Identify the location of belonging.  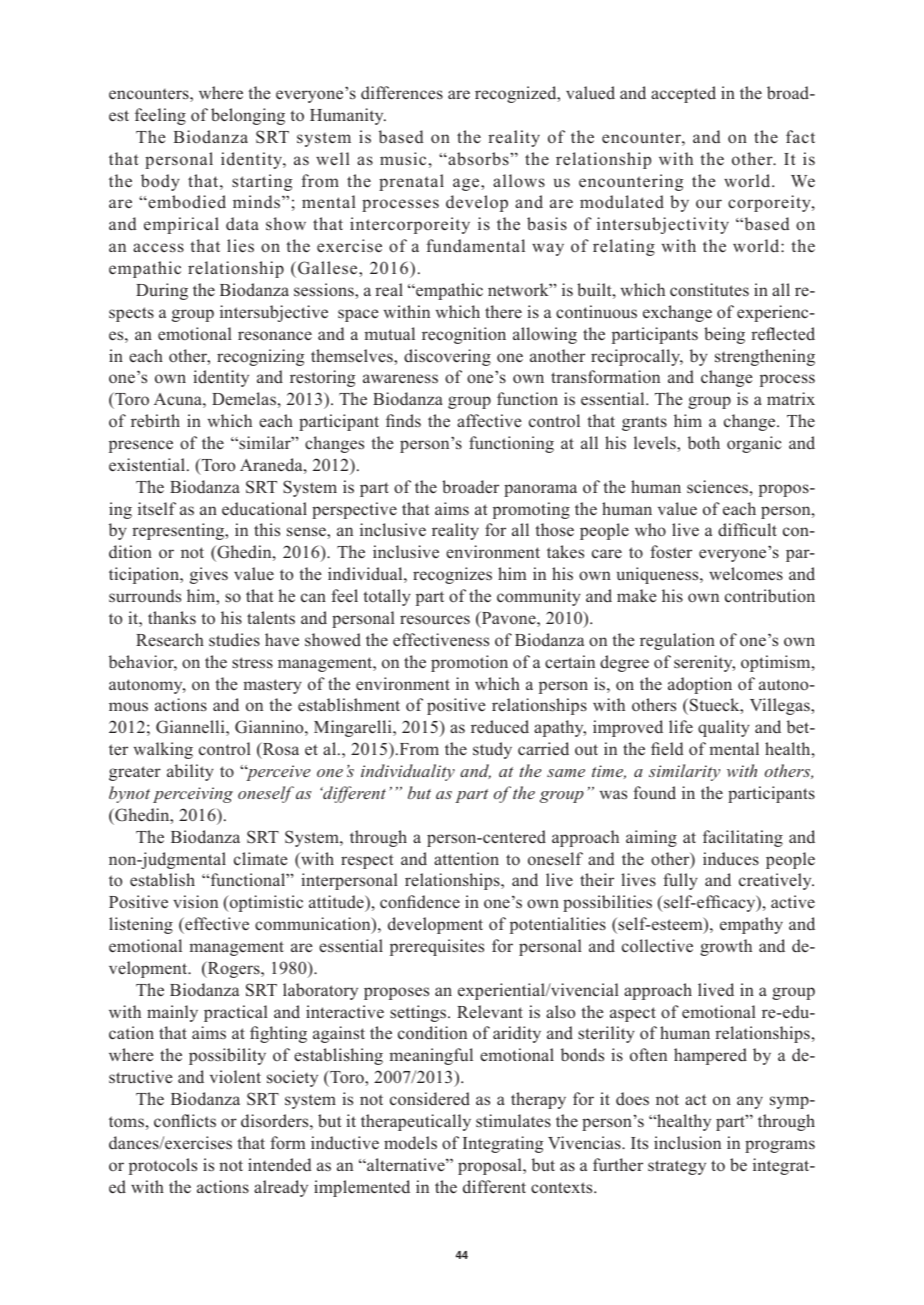
(248, 116).
